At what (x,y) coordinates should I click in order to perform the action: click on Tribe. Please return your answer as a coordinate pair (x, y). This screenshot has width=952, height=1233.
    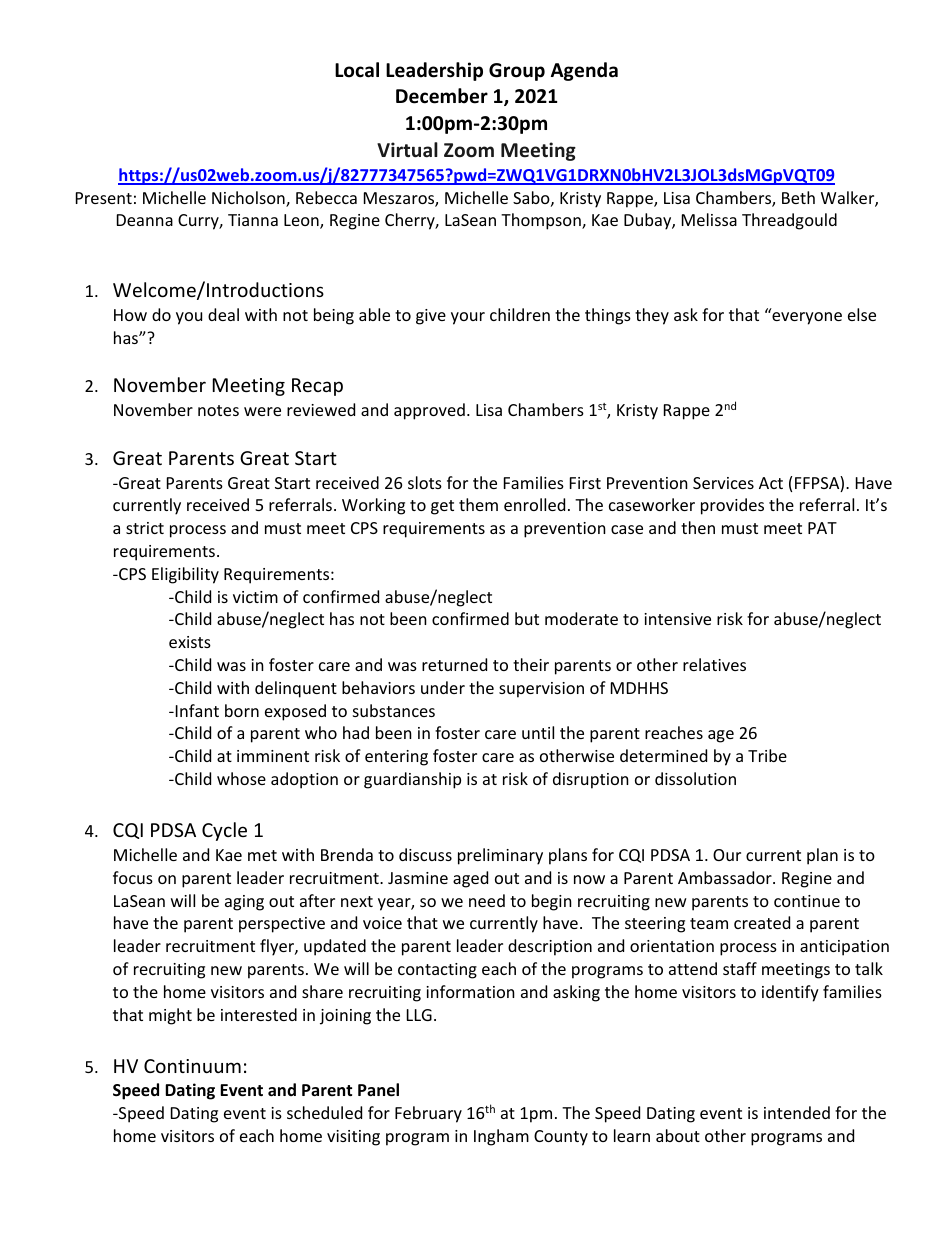
    Looking at the image, I should click on (767, 755).
